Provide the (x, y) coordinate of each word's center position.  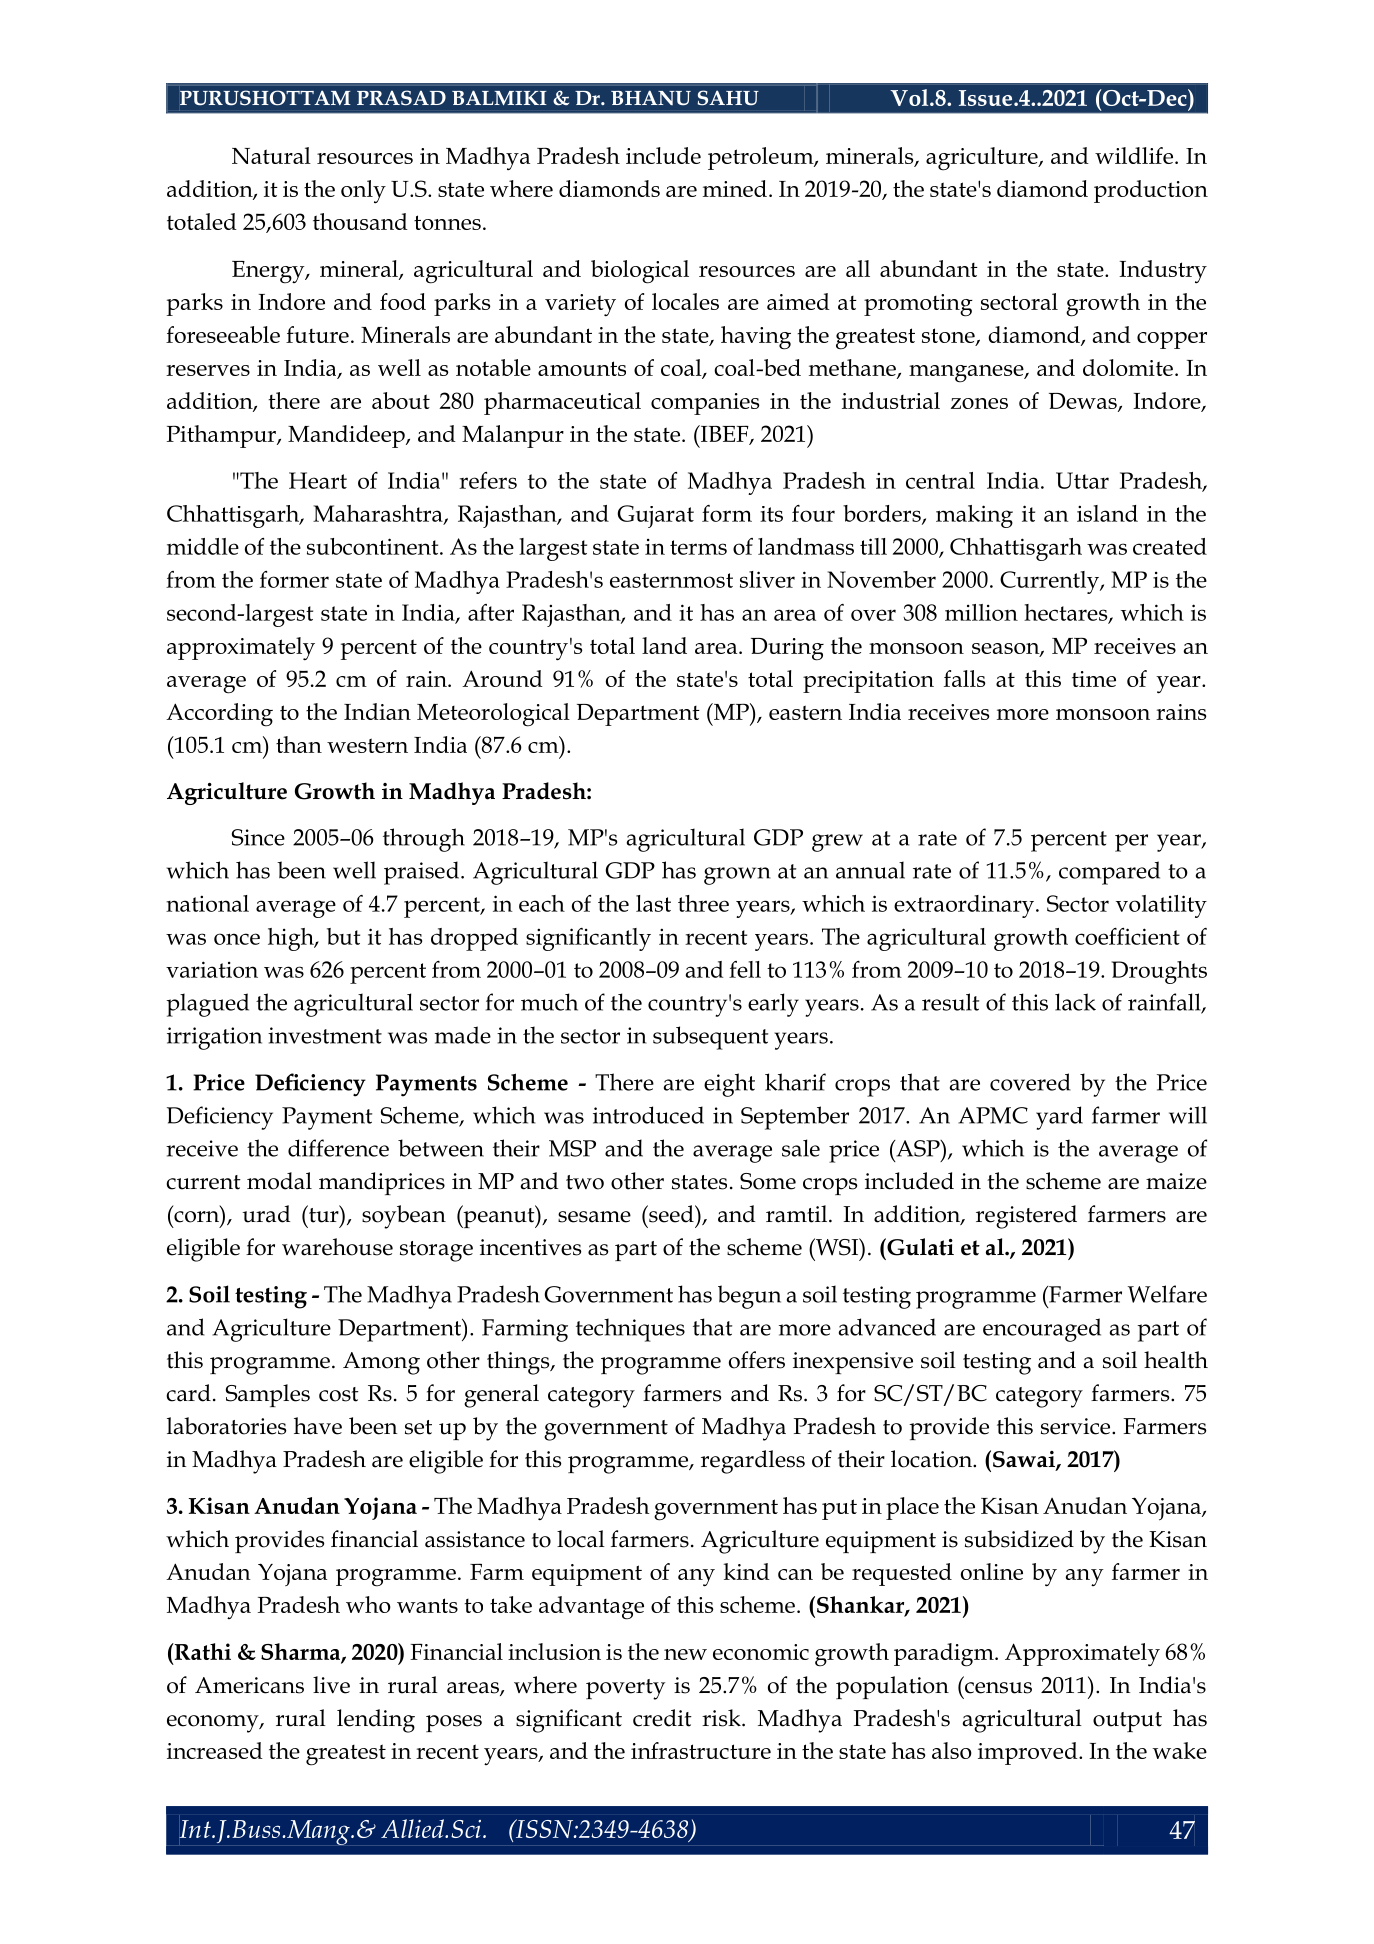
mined (735, 188)
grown (737, 876)
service (1077, 1426)
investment (325, 1035)
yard (1059, 1118)
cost (339, 1394)
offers (757, 1360)
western (367, 745)
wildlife (1135, 155)
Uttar (1082, 480)
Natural (271, 155)
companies (705, 404)
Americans (249, 1685)
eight (729, 1085)
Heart (318, 480)
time (1094, 679)
